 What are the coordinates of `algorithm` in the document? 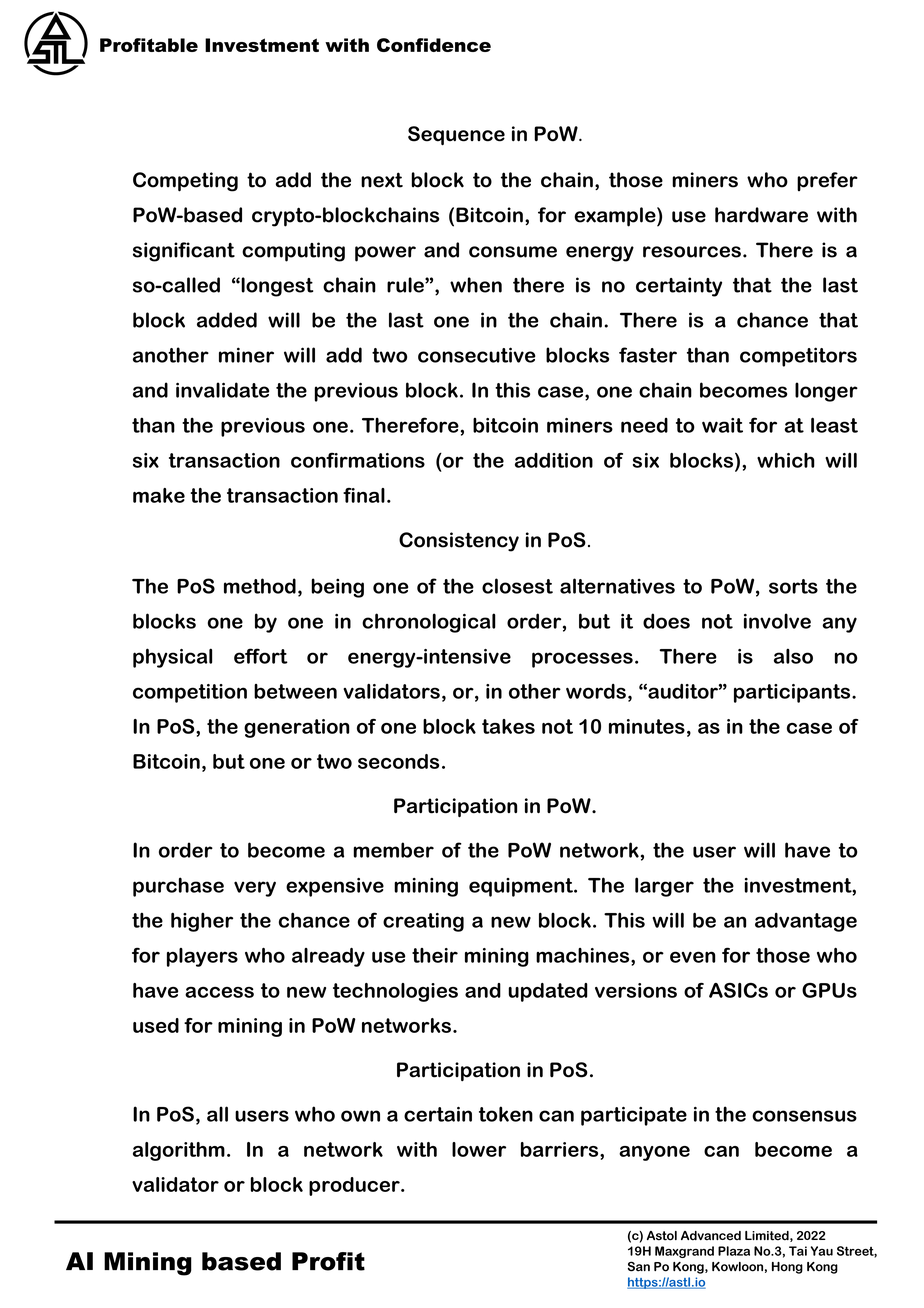 It's located at (179, 1151).
